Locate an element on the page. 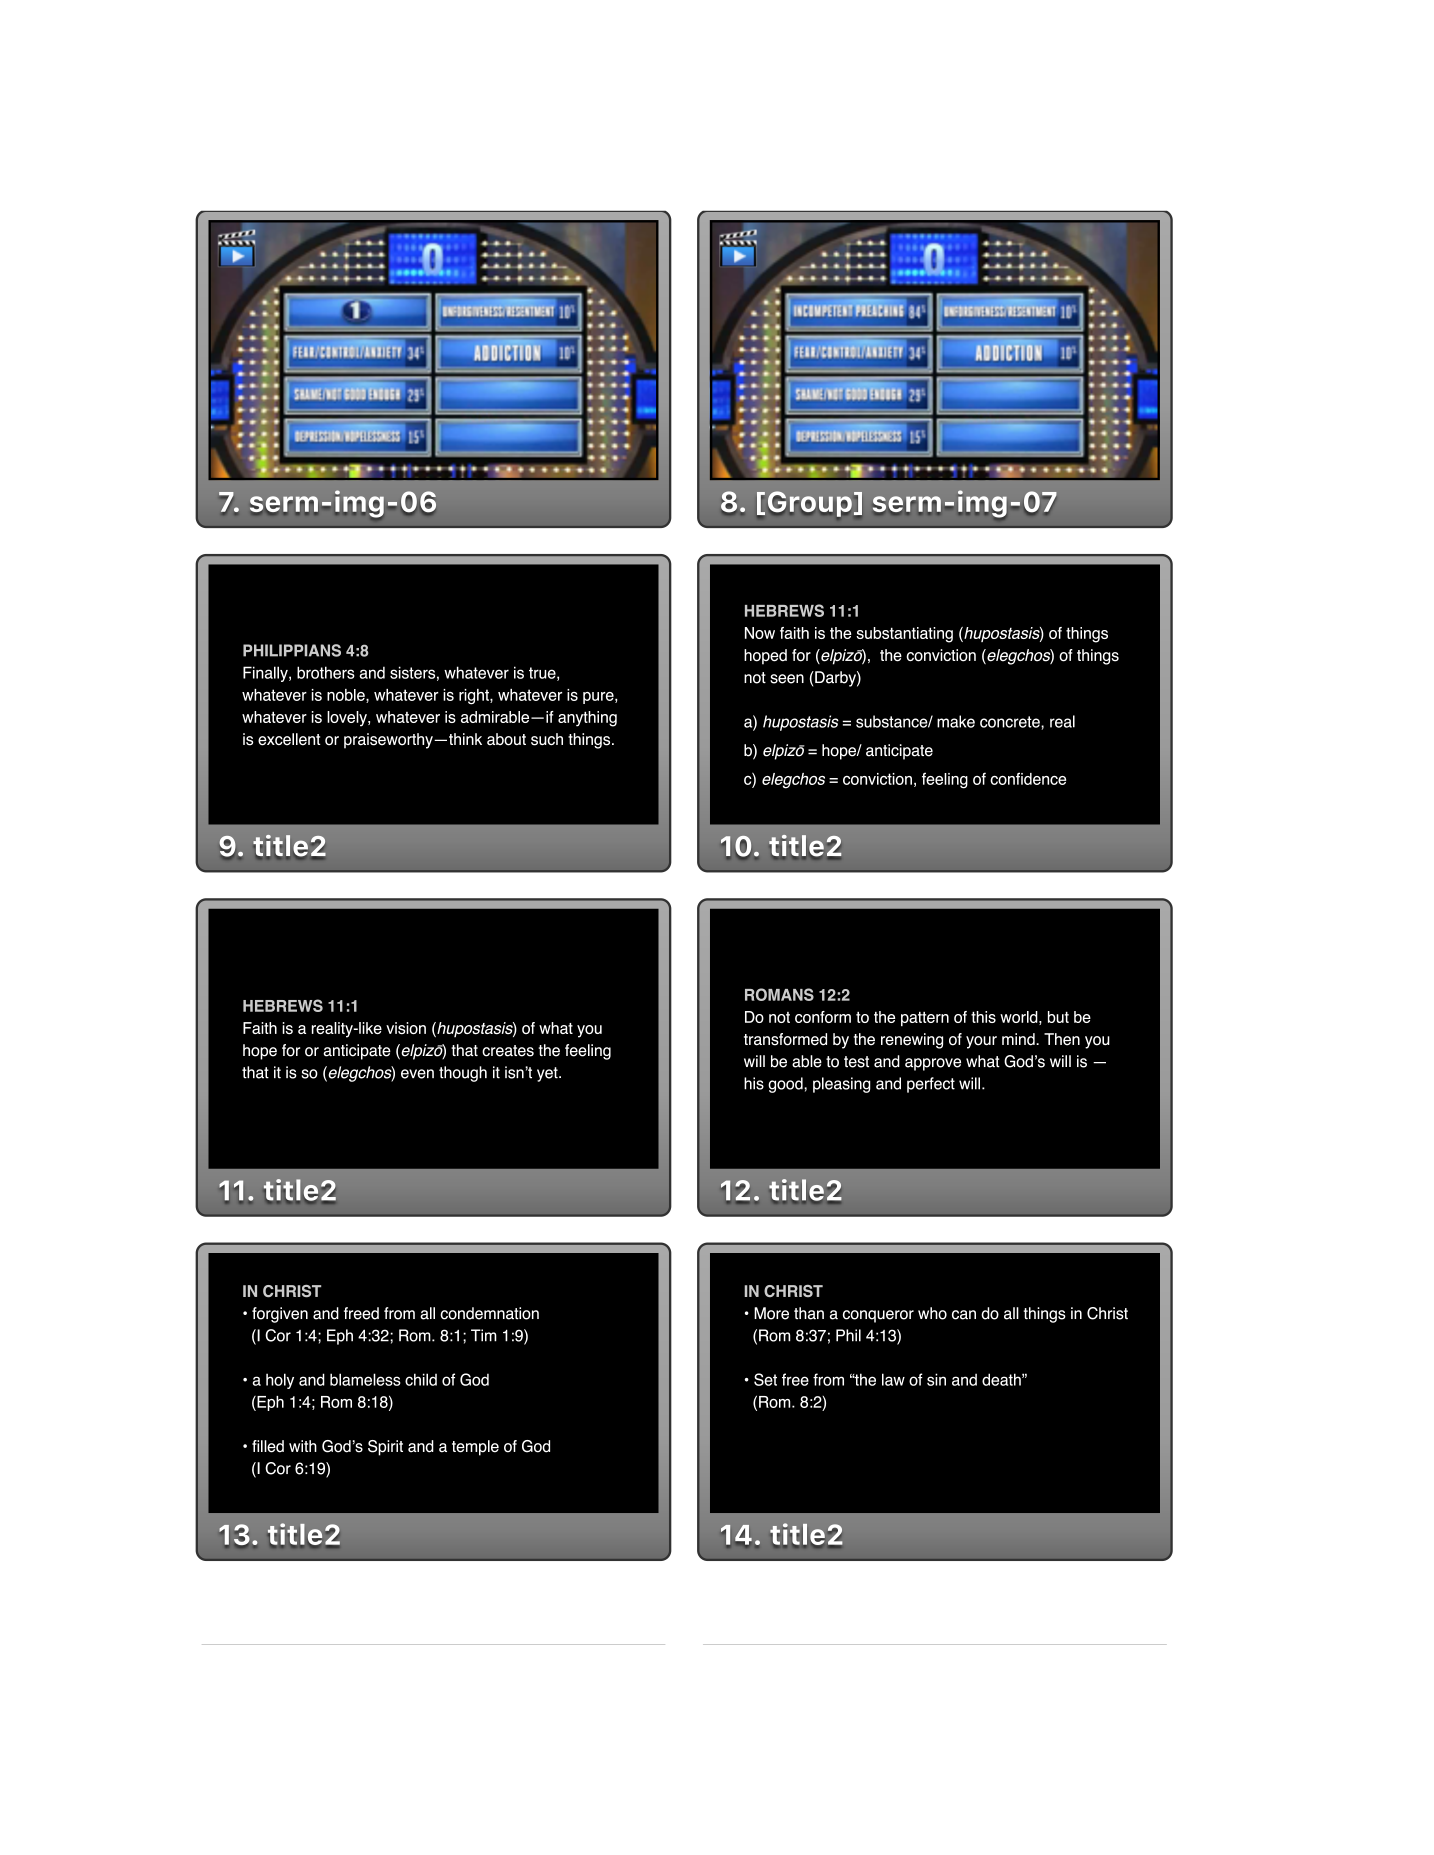 This document has height=1855, width=1434. ROMANS is located at coordinates (779, 994).
